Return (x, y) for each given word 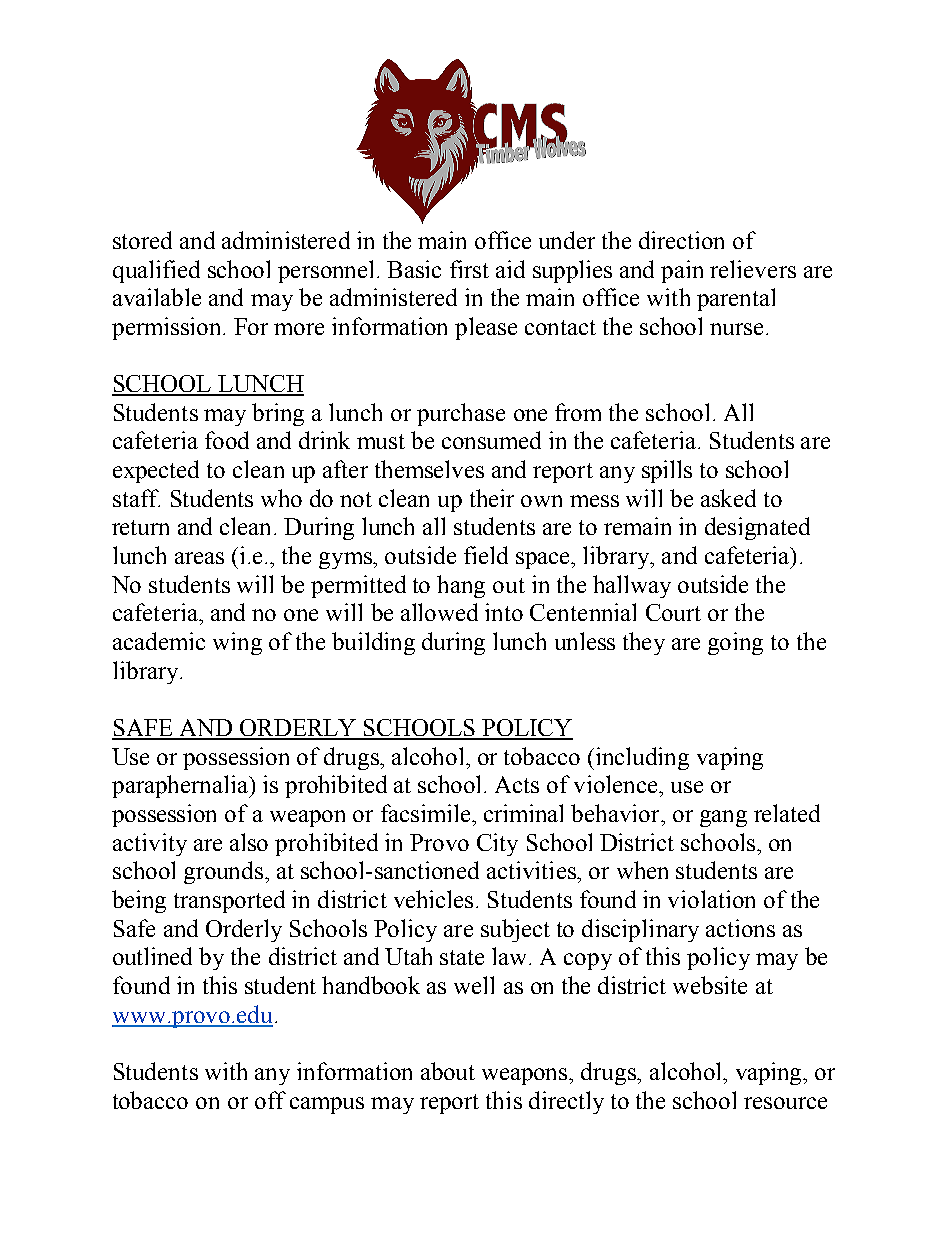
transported (229, 901)
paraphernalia (181, 786)
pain (682, 271)
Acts (517, 784)
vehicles (433, 899)
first (469, 269)
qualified (156, 271)
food (227, 440)
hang (461, 586)
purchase (461, 414)
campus (327, 1105)
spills (667, 471)
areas (199, 558)
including (642, 758)
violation (711, 899)
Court (673, 612)
